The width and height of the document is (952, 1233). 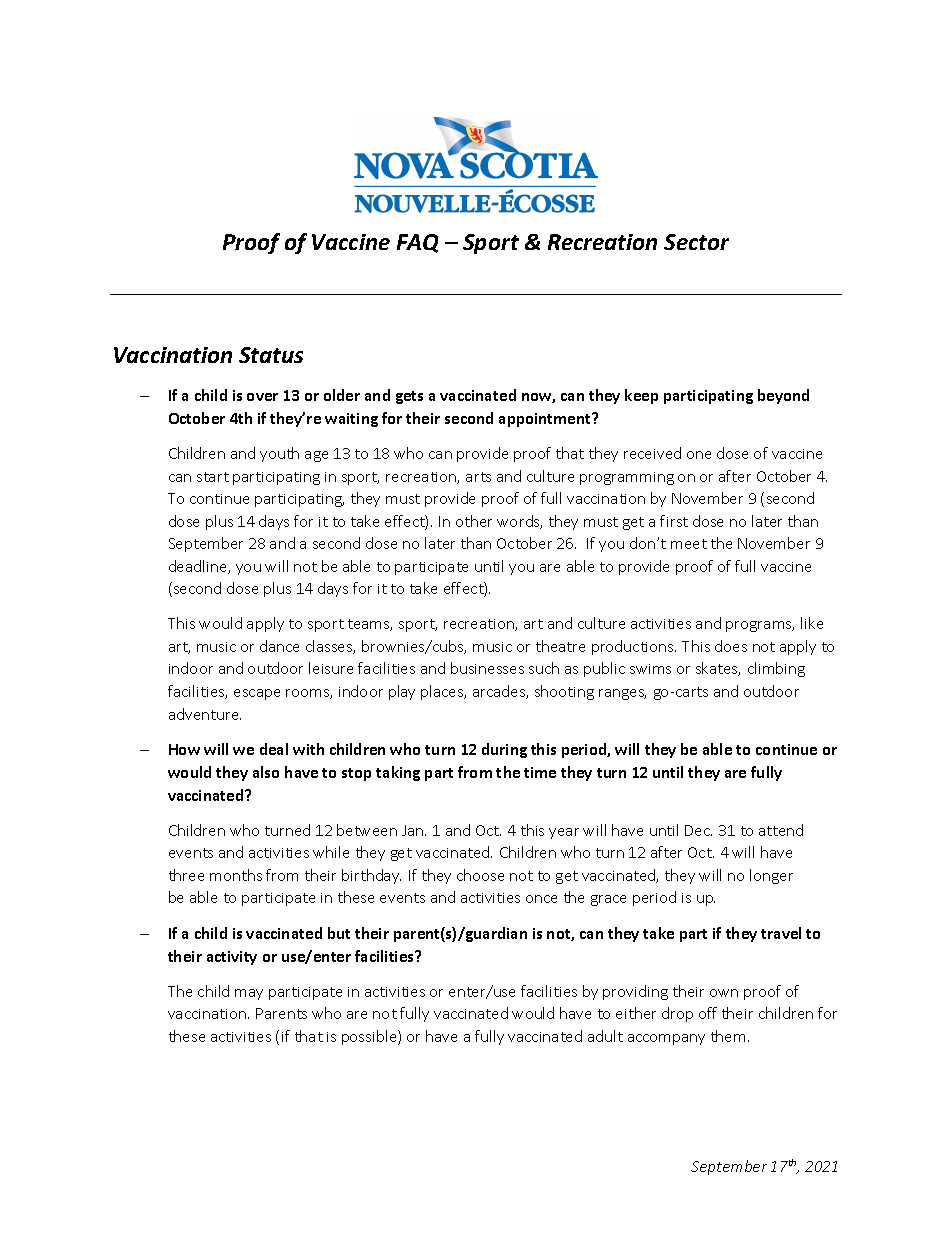 I want to click on may, so click(x=249, y=994).
